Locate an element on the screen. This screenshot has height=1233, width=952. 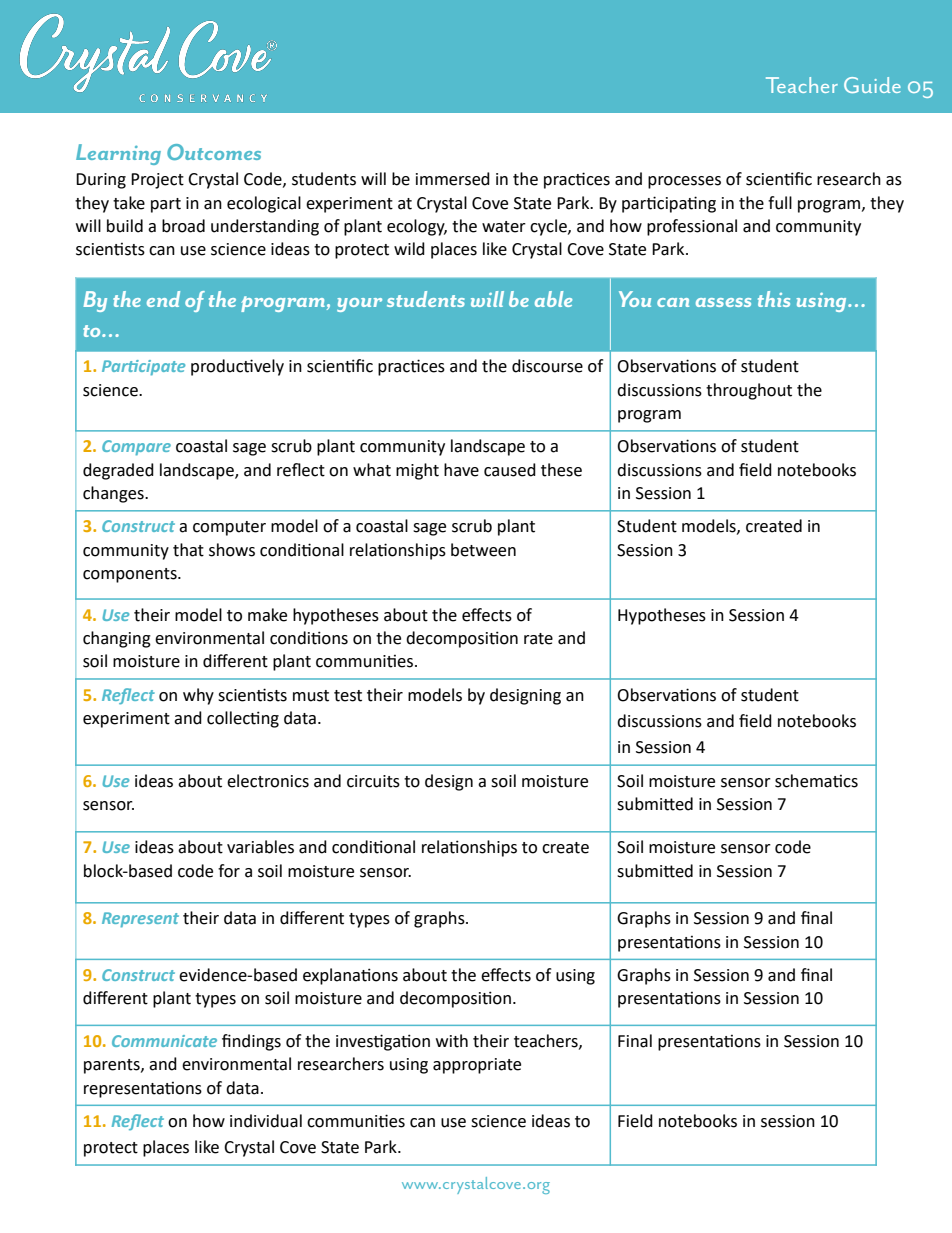
circuits is located at coordinates (373, 781).
